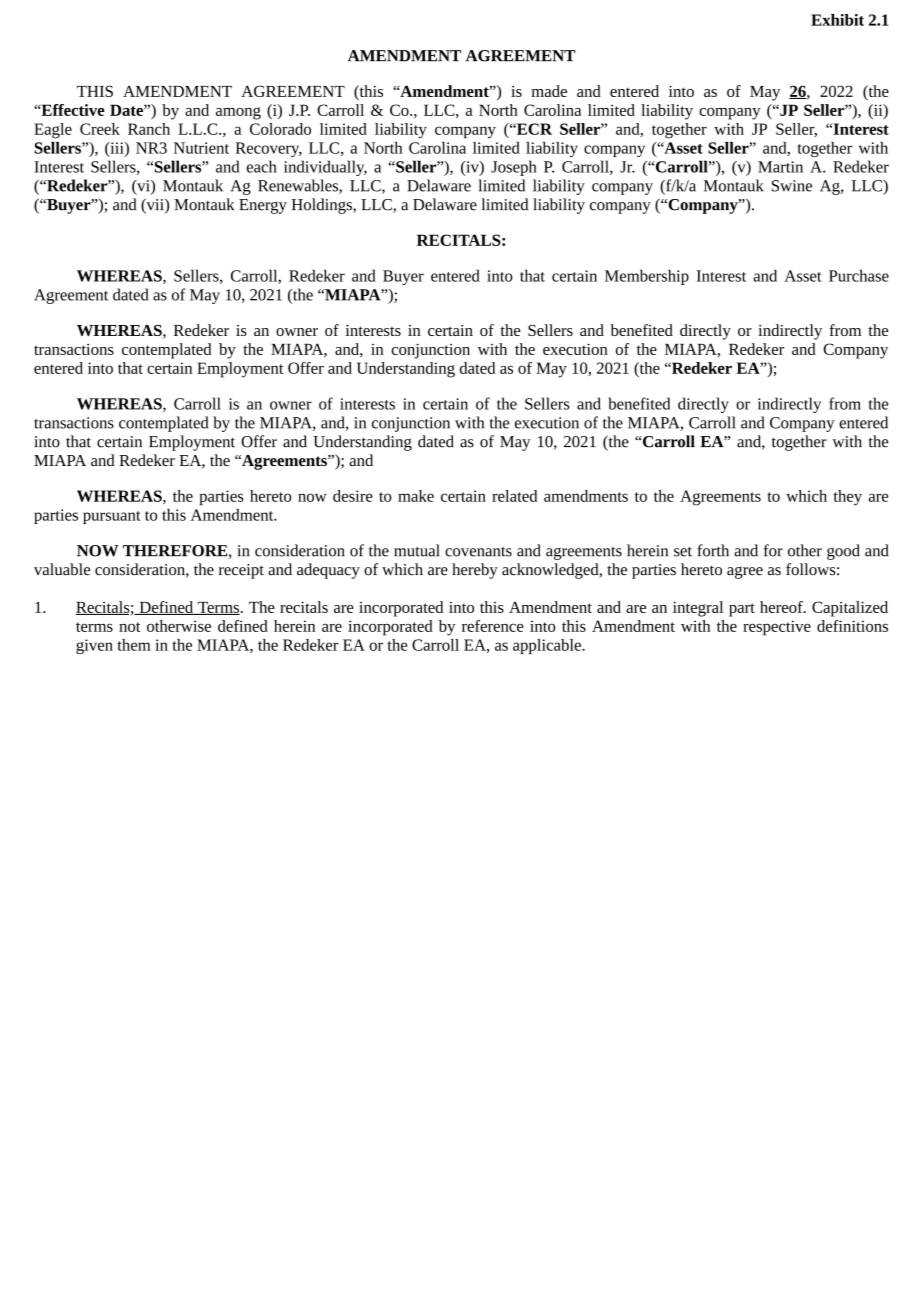 This screenshot has width=924, height=1308. What do you see at coordinates (837, 20) in the screenshot?
I see `Exhibit` at bounding box center [837, 20].
